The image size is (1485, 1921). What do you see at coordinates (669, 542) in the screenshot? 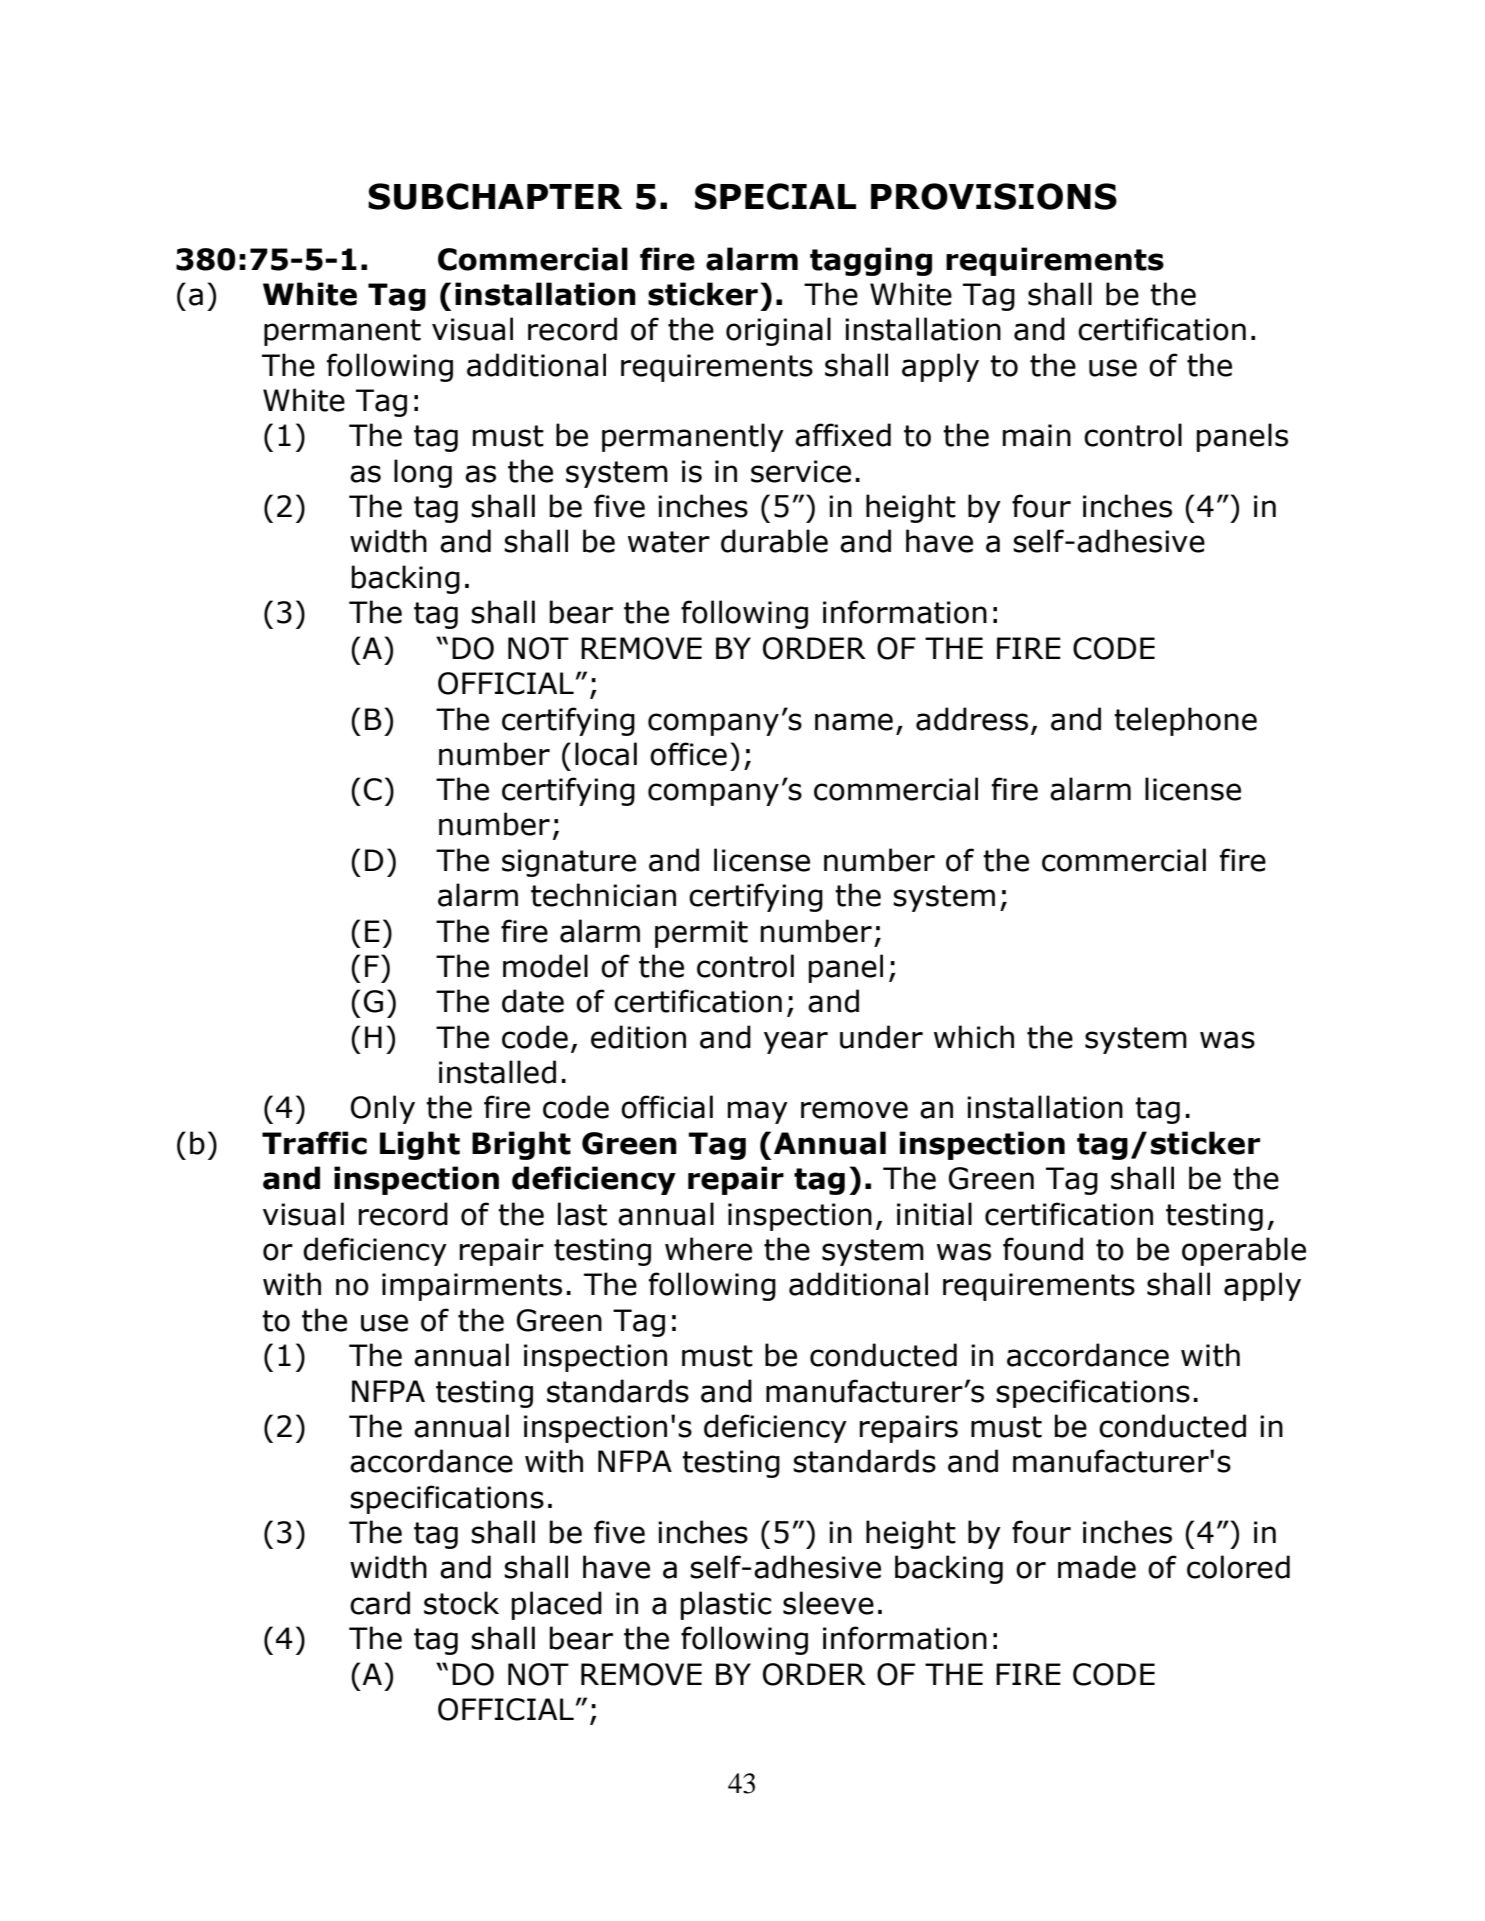
I see `water` at bounding box center [669, 542].
